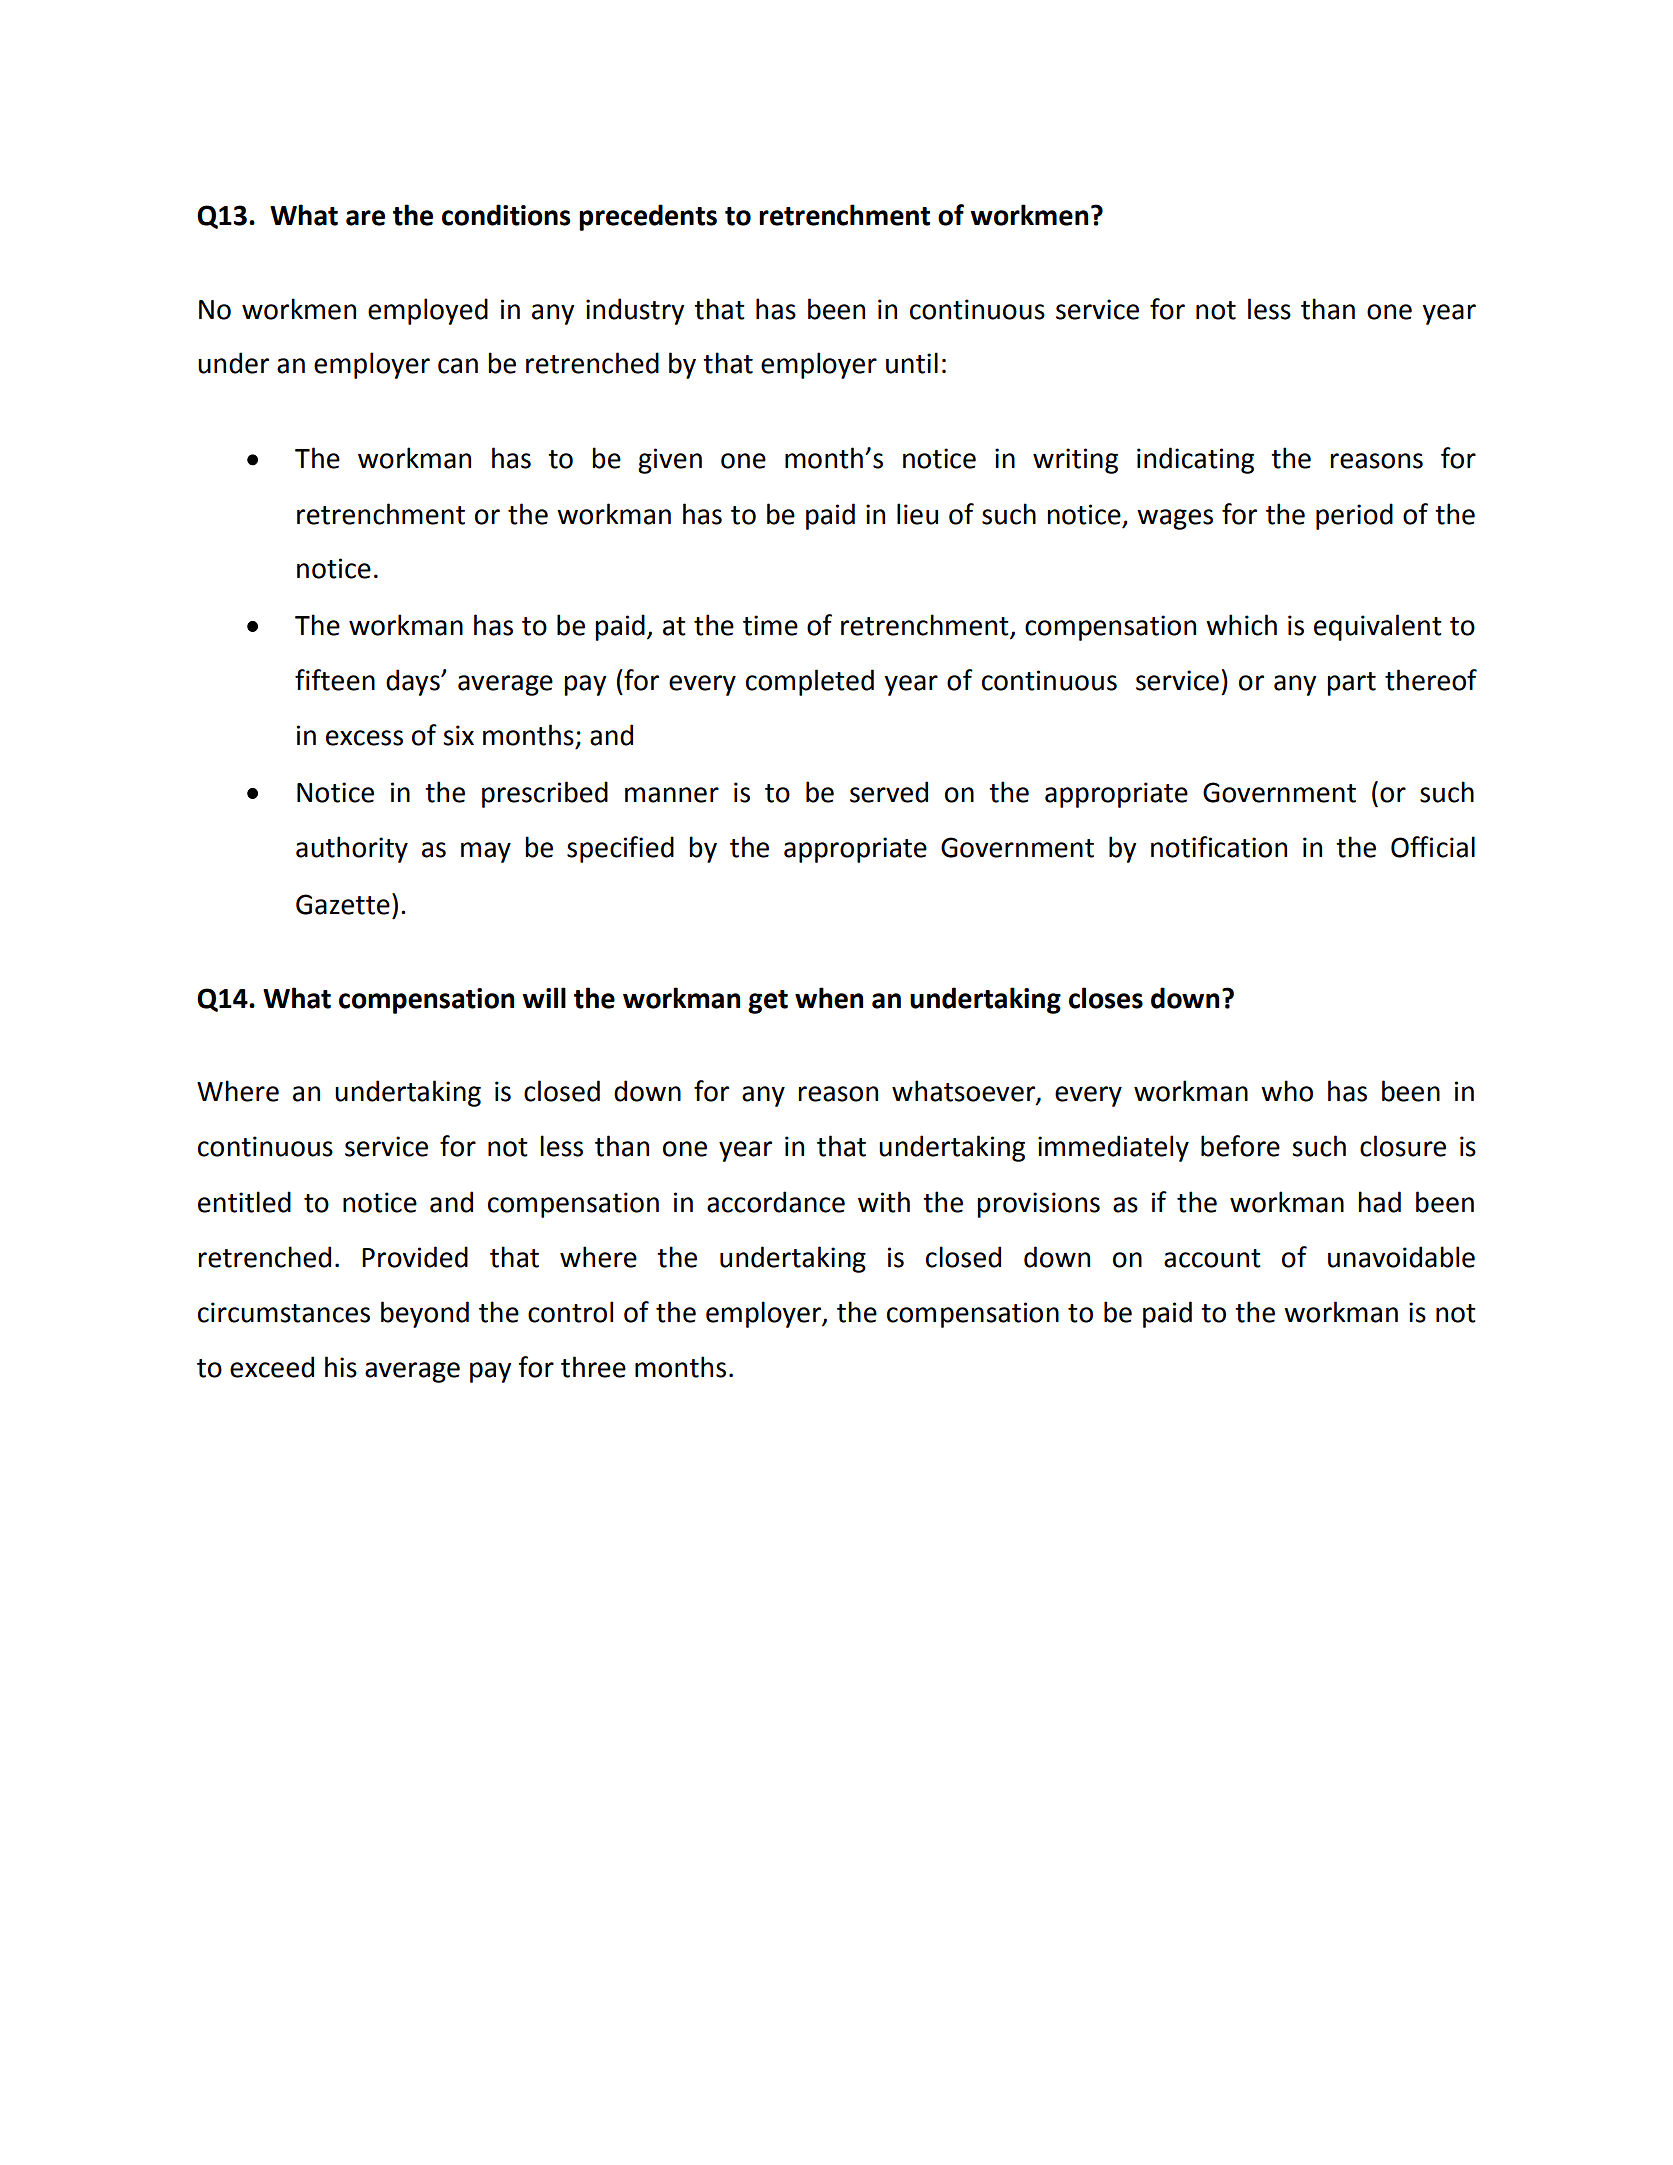 The height and width of the document is (2165, 1673). I want to click on when, so click(829, 998).
